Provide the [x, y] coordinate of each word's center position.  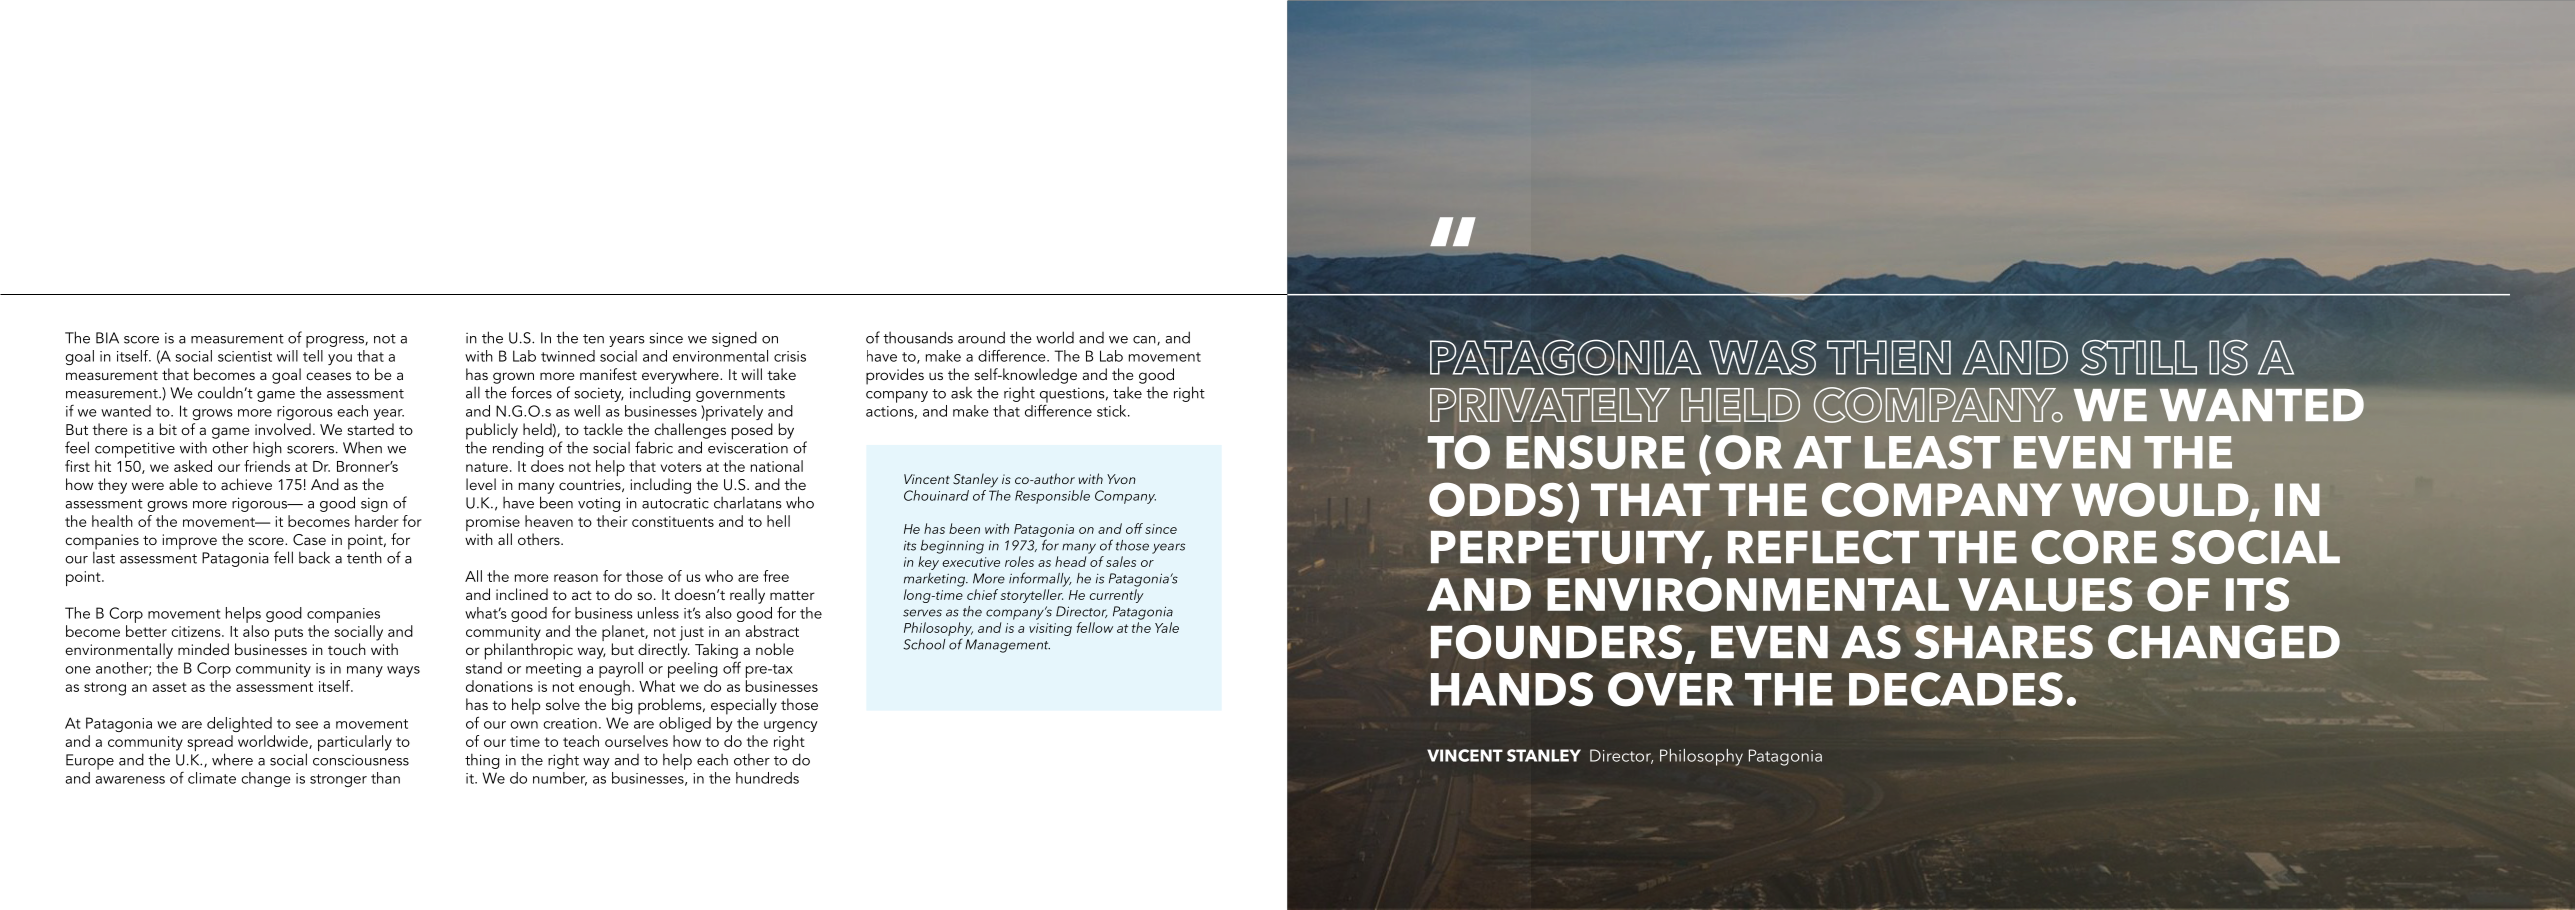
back [314, 557]
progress [336, 342]
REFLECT [1823, 547]
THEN [1889, 357]
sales [1121, 561]
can [1145, 340]
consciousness [361, 760]
